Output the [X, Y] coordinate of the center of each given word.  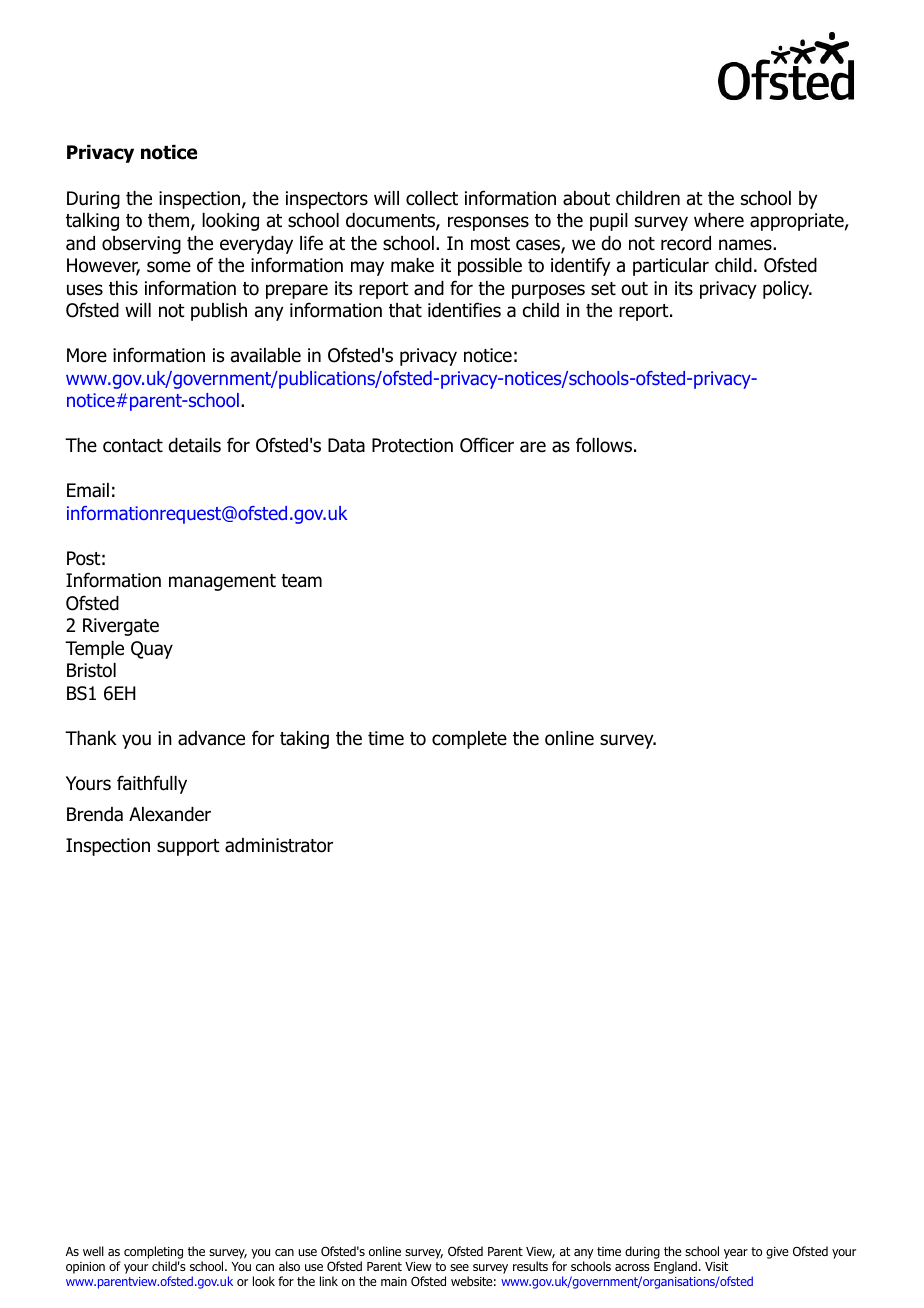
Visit [716, 1266]
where [719, 220]
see [459, 1267]
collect [432, 198]
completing [153, 1254]
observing [141, 245]
